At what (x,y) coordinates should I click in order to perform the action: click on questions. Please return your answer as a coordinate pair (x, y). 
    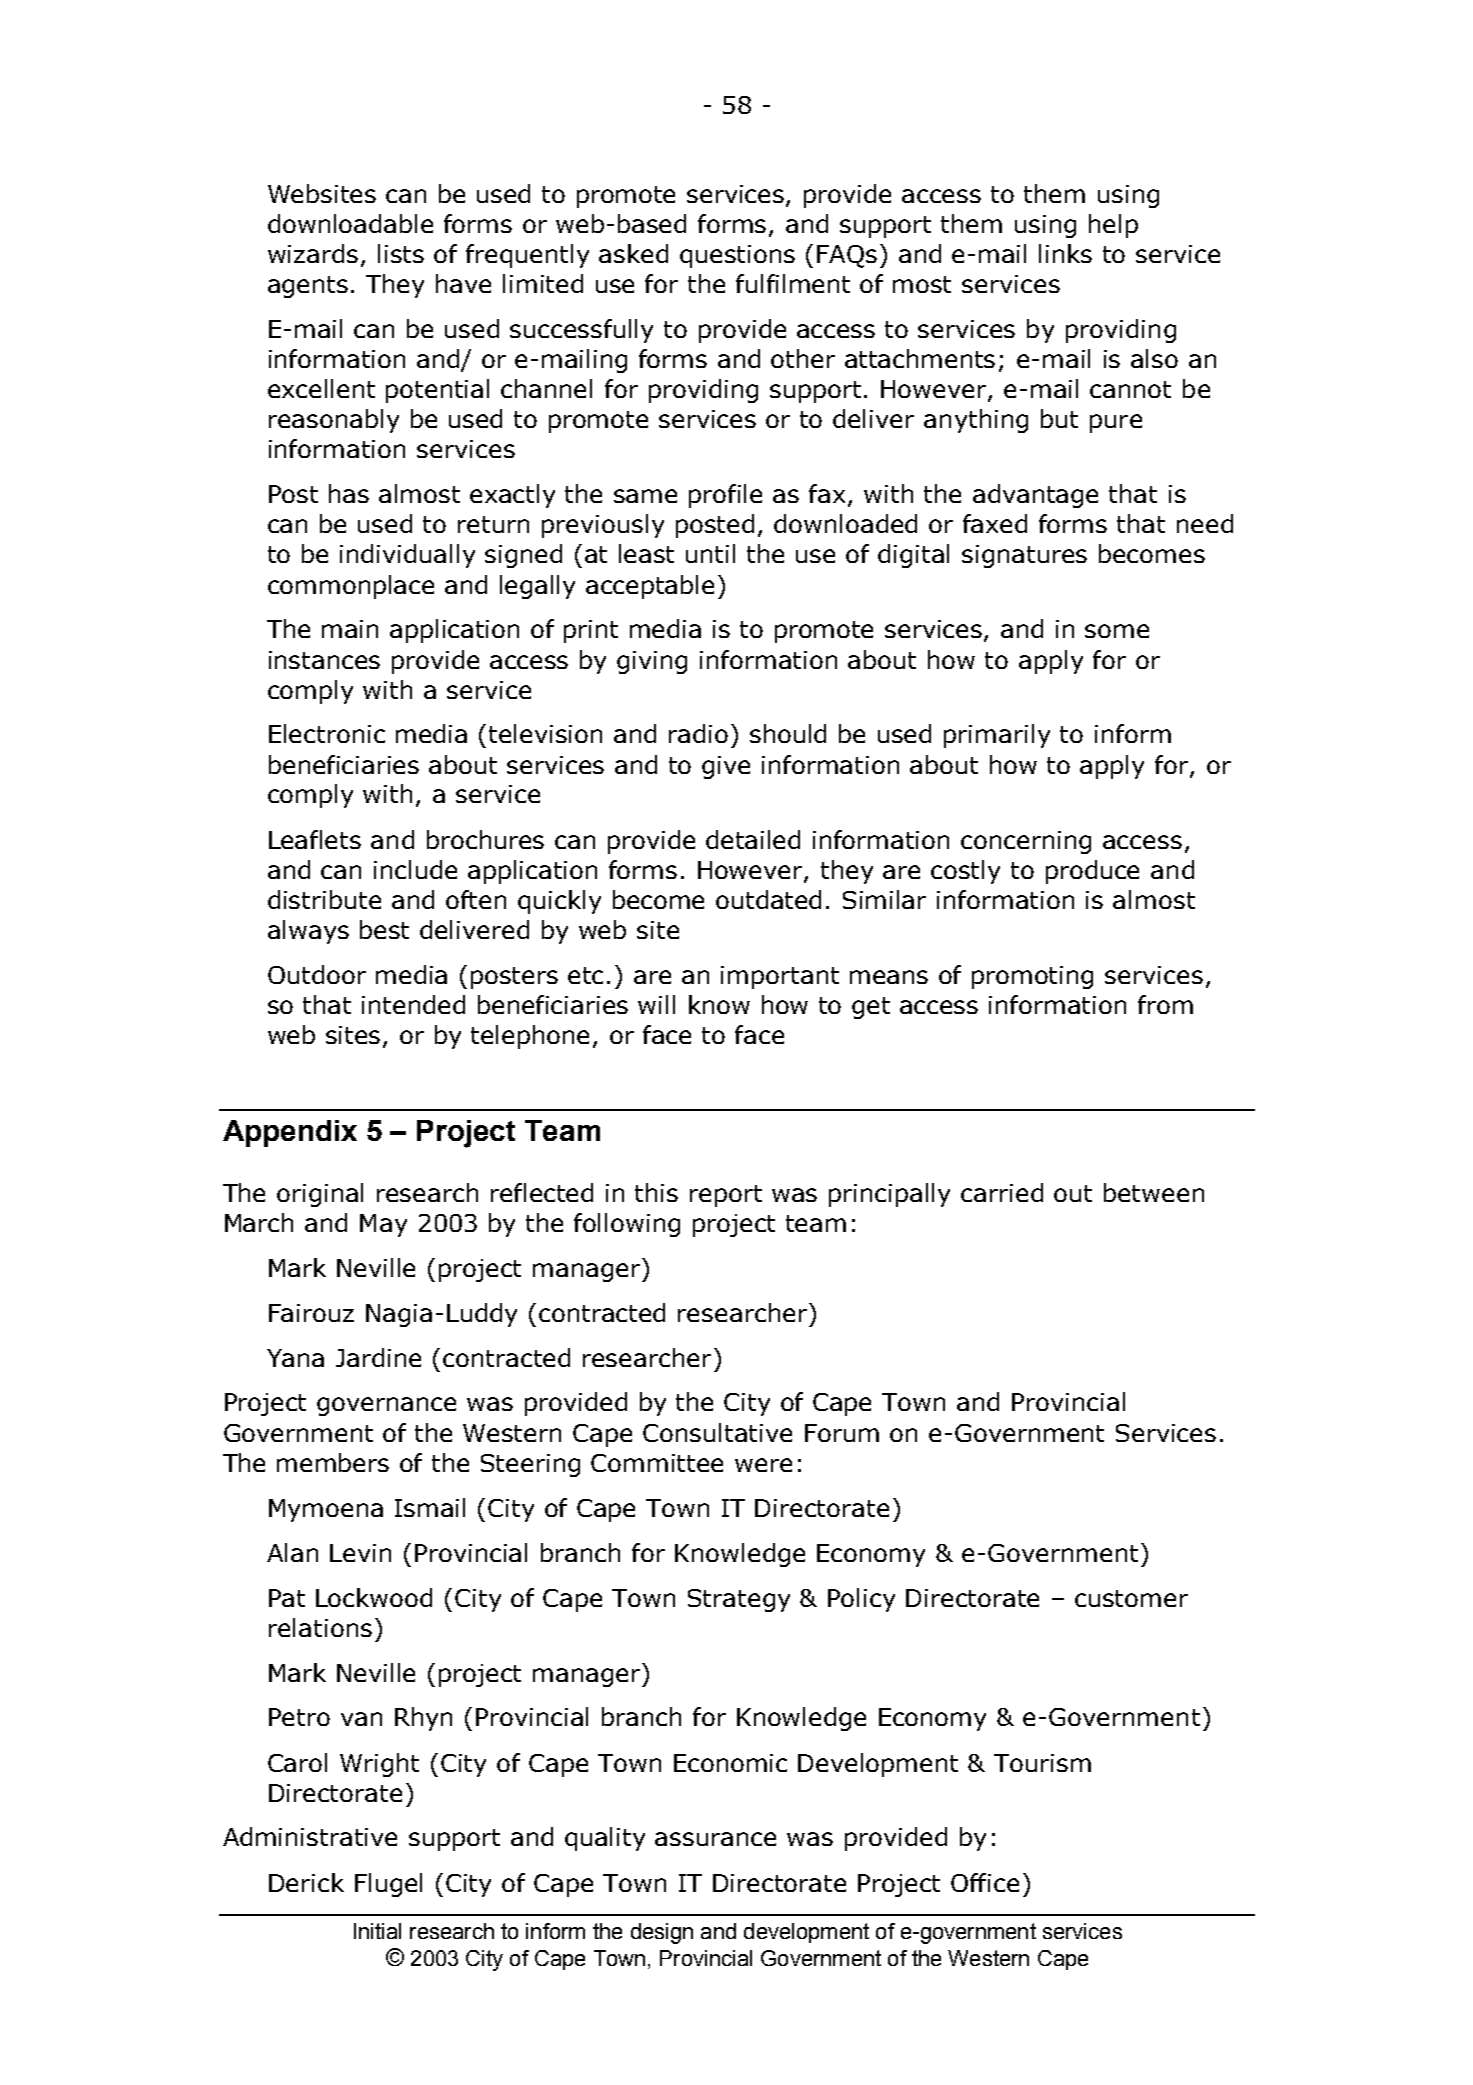
    Looking at the image, I should click on (737, 256).
